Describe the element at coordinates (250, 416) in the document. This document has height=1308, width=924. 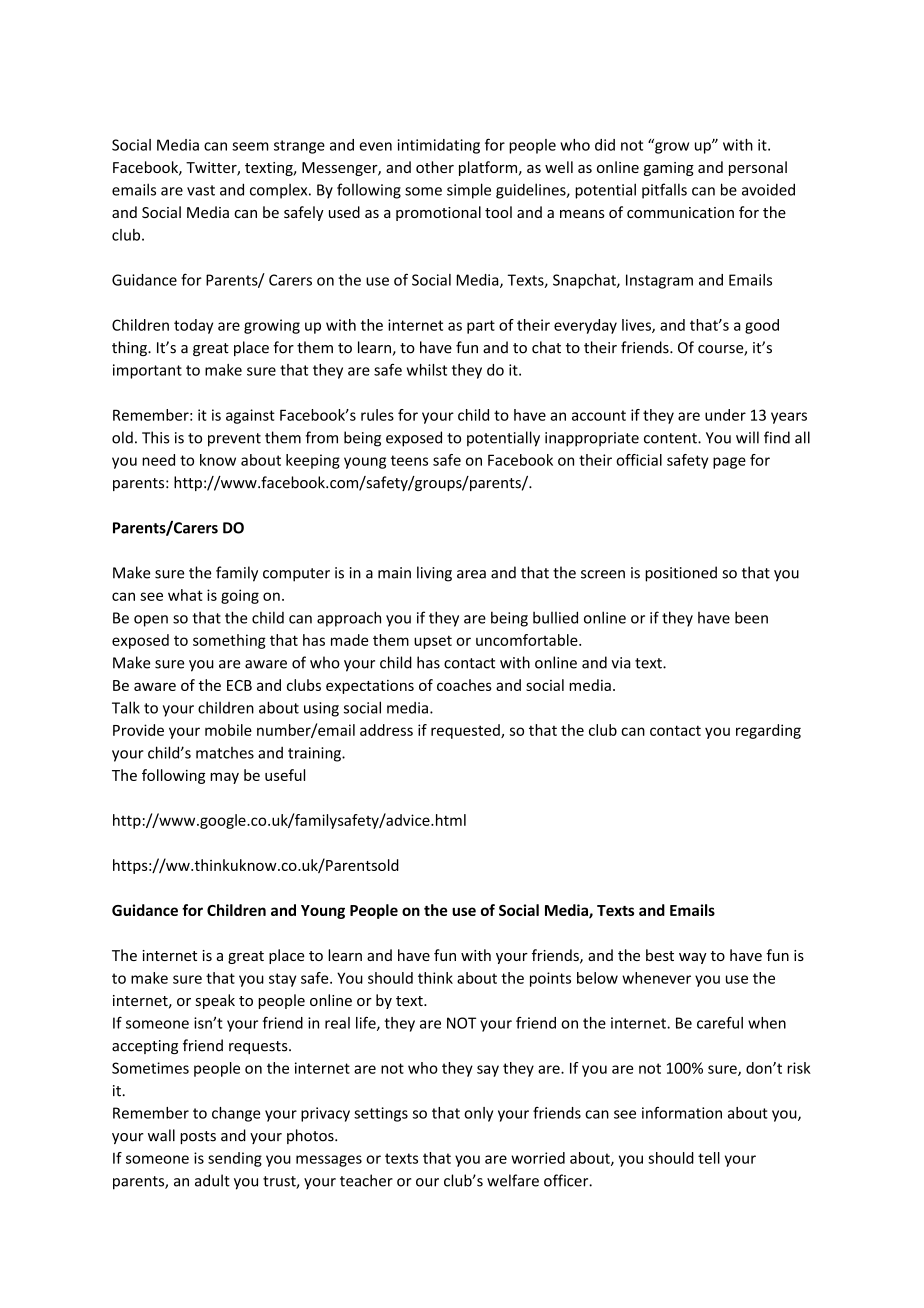
I see `against` at that location.
